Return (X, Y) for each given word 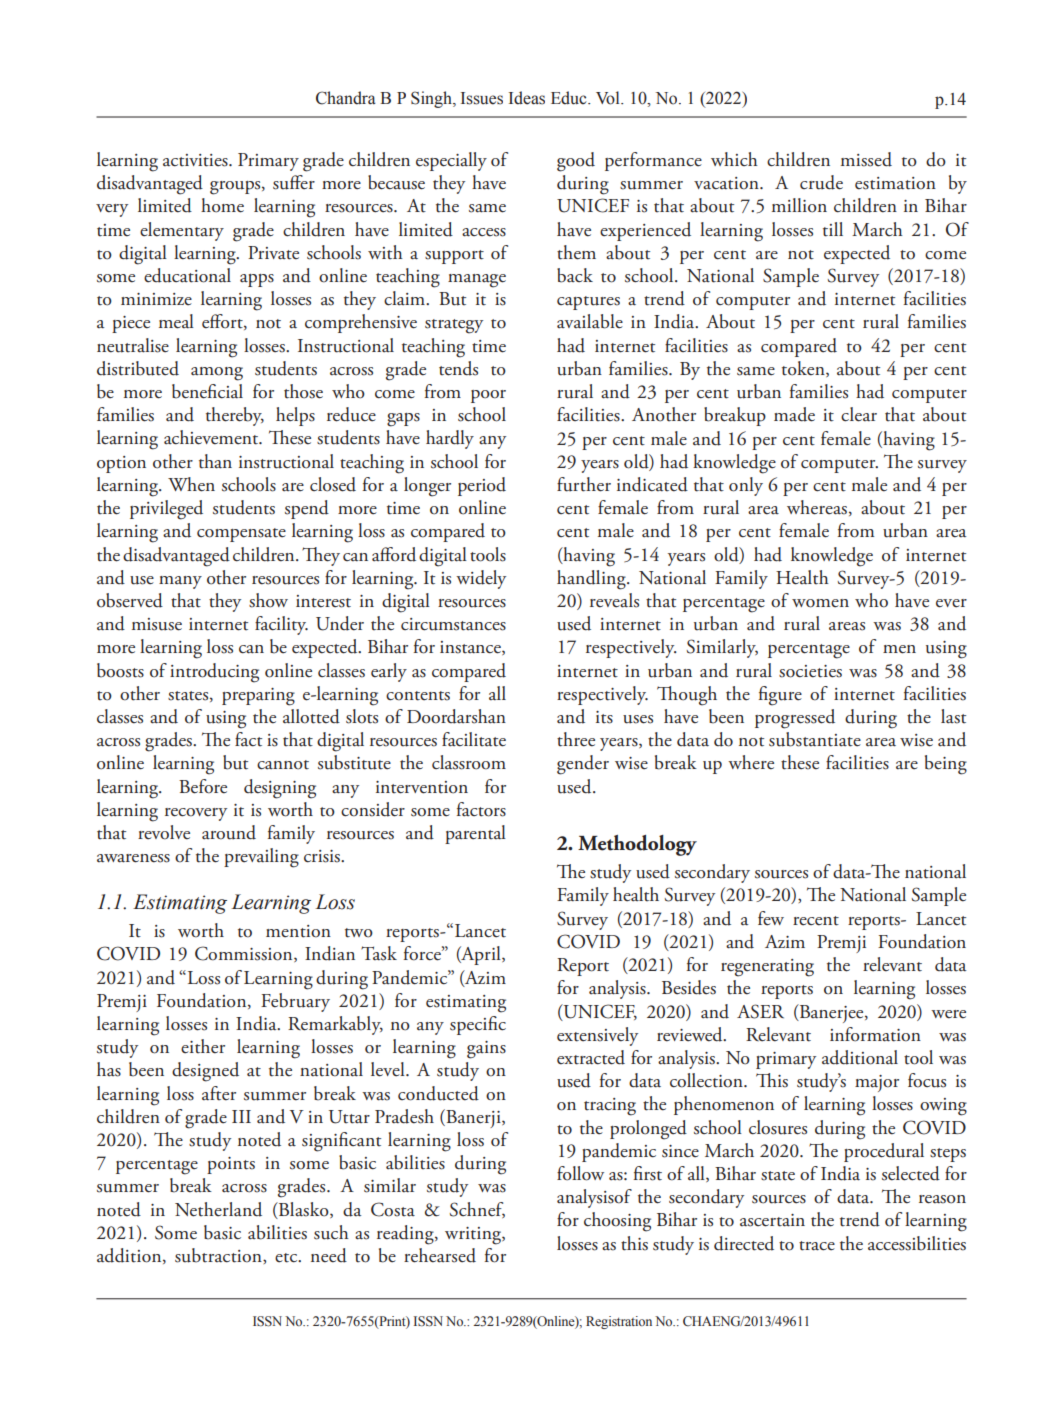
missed (866, 159)
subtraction (219, 1255)
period (482, 486)
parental (475, 834)
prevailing (261, 858)
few (771, 918)
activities (196, 160)
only (746, 486)
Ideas (527, 98)
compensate (241, 535)
